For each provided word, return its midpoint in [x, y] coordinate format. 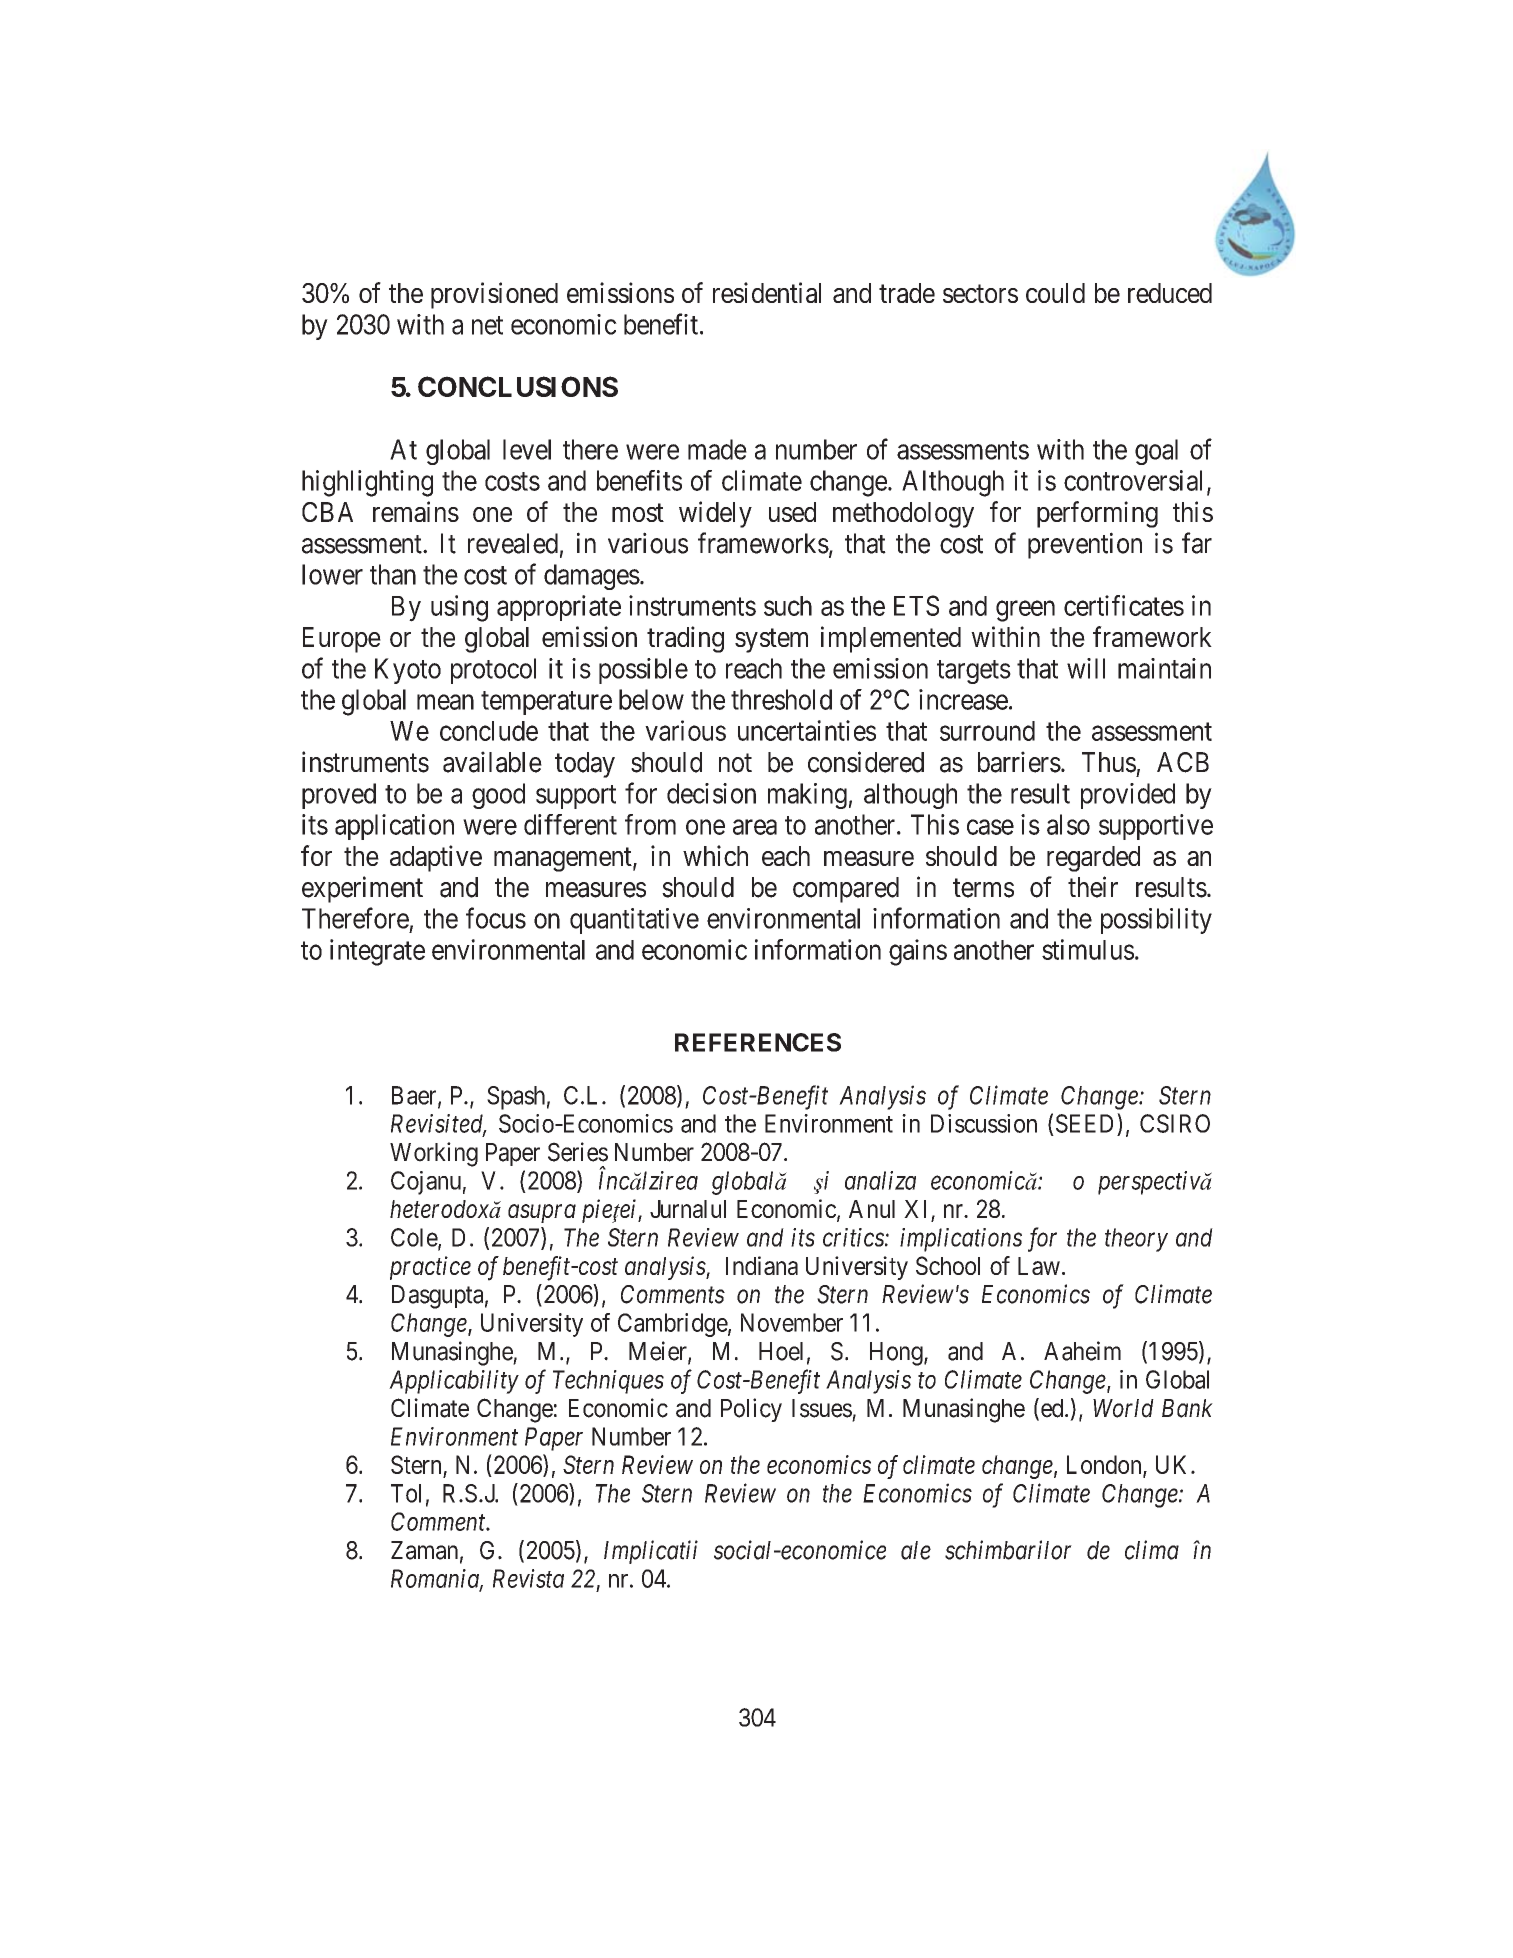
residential [767, 292]
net [487, 325]
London [1105, 1465]
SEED [1087, 1123]
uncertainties [807, 730]
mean [445, 702]
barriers [1019, 762]
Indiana [762, 1265]
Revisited [438, 1124]
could [1055, 293]
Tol [406, 1493]
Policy [751, 1410]
